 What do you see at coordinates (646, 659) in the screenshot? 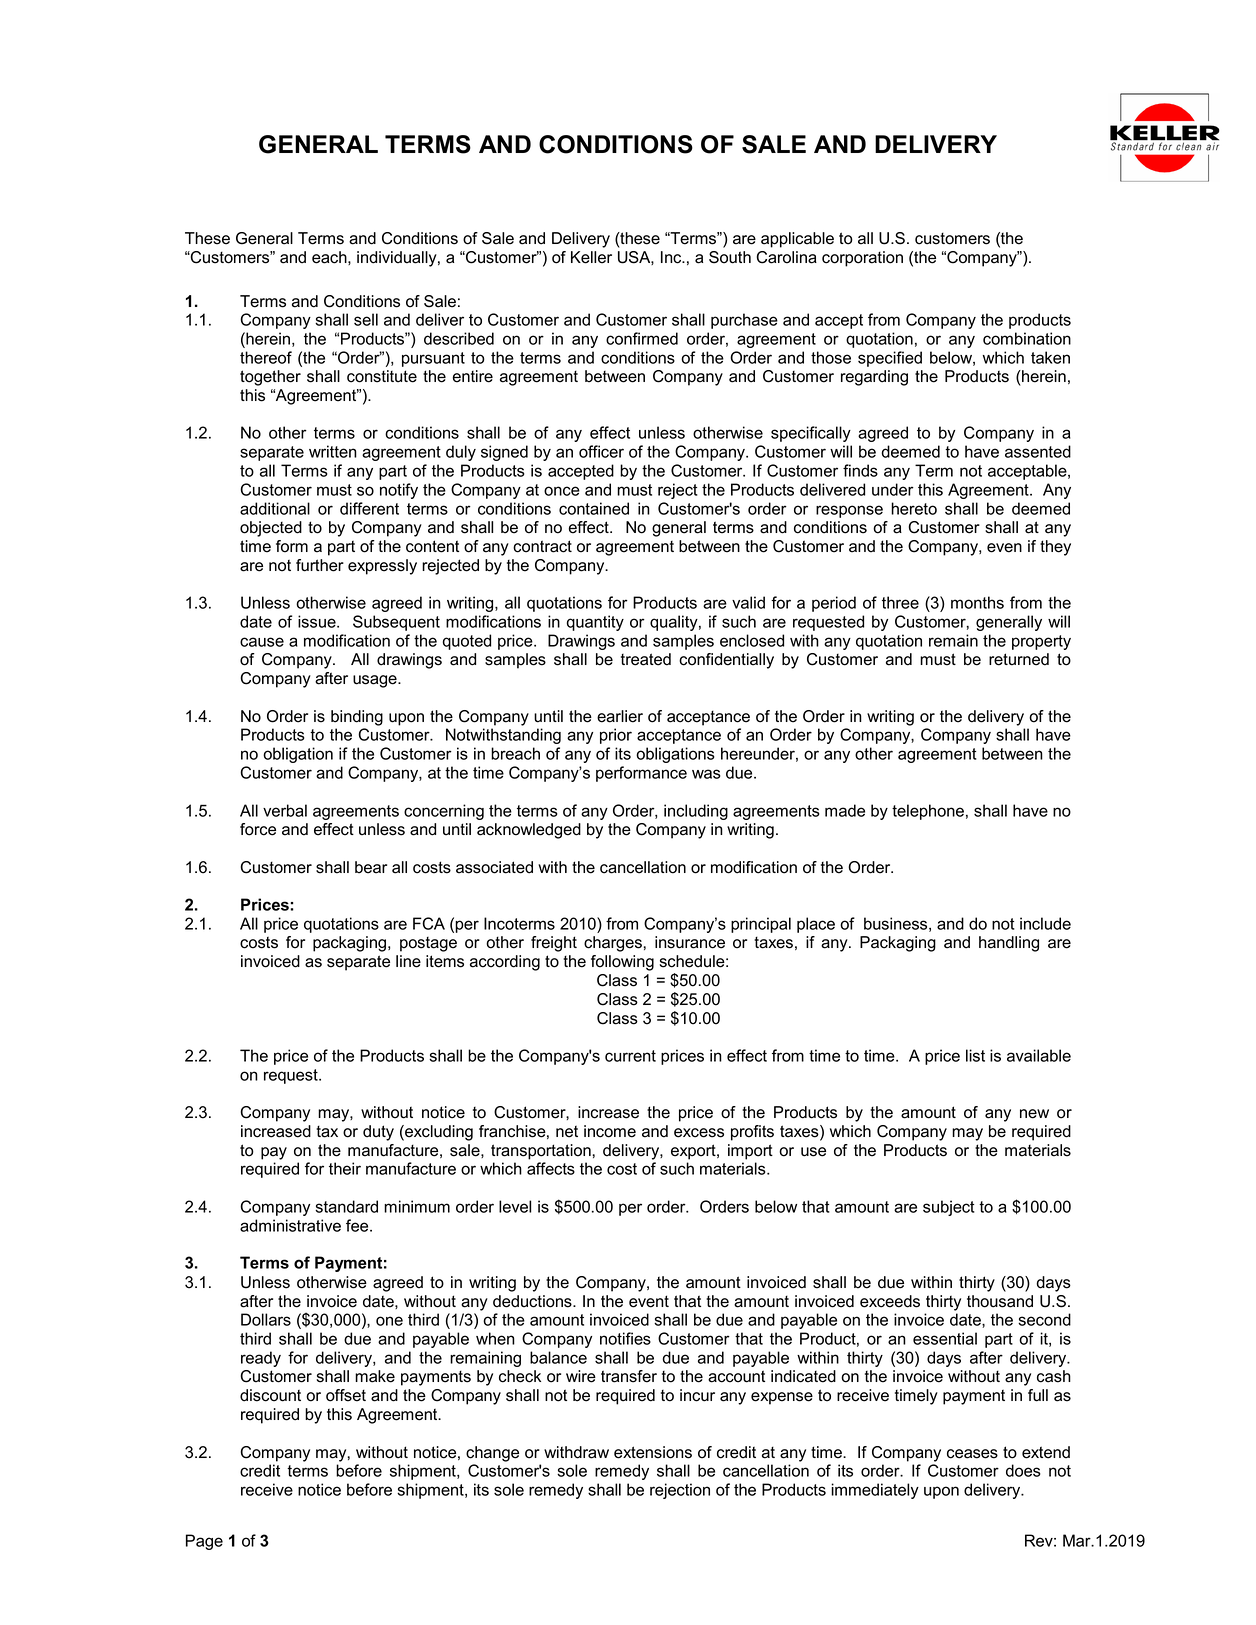
I see `treated` at bounding box center [646, 659].
